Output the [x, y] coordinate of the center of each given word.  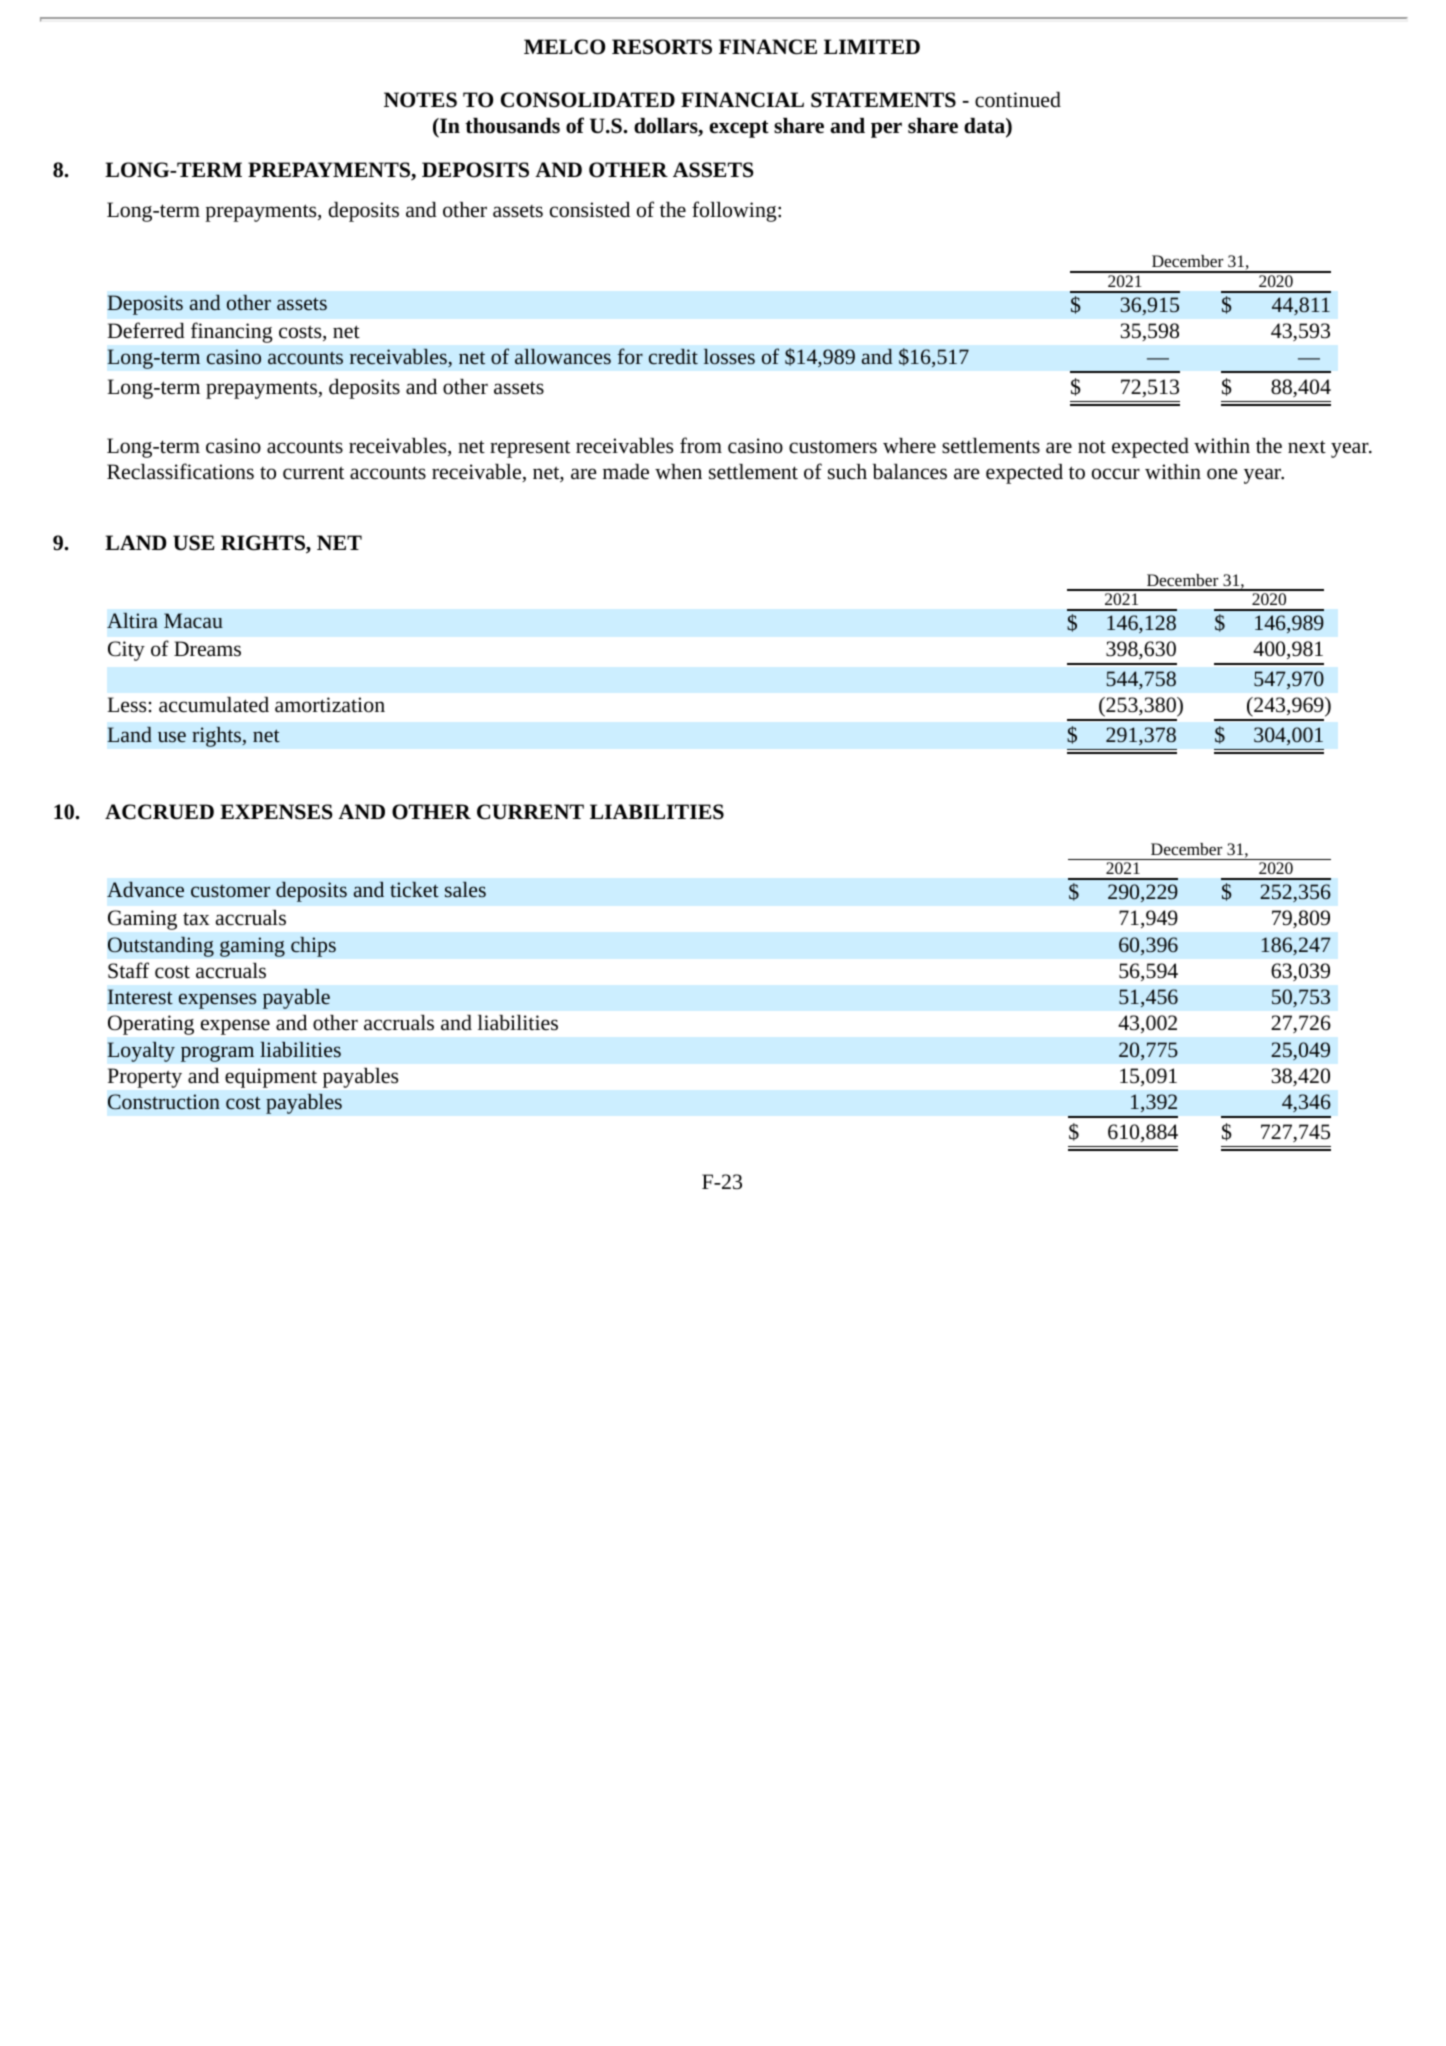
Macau [193, 620]
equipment [271, 1078]
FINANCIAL [742, 100]
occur [1116, 474]
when [678, 472]
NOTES [420, 100]
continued [1018, 100]
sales [465, 889]
